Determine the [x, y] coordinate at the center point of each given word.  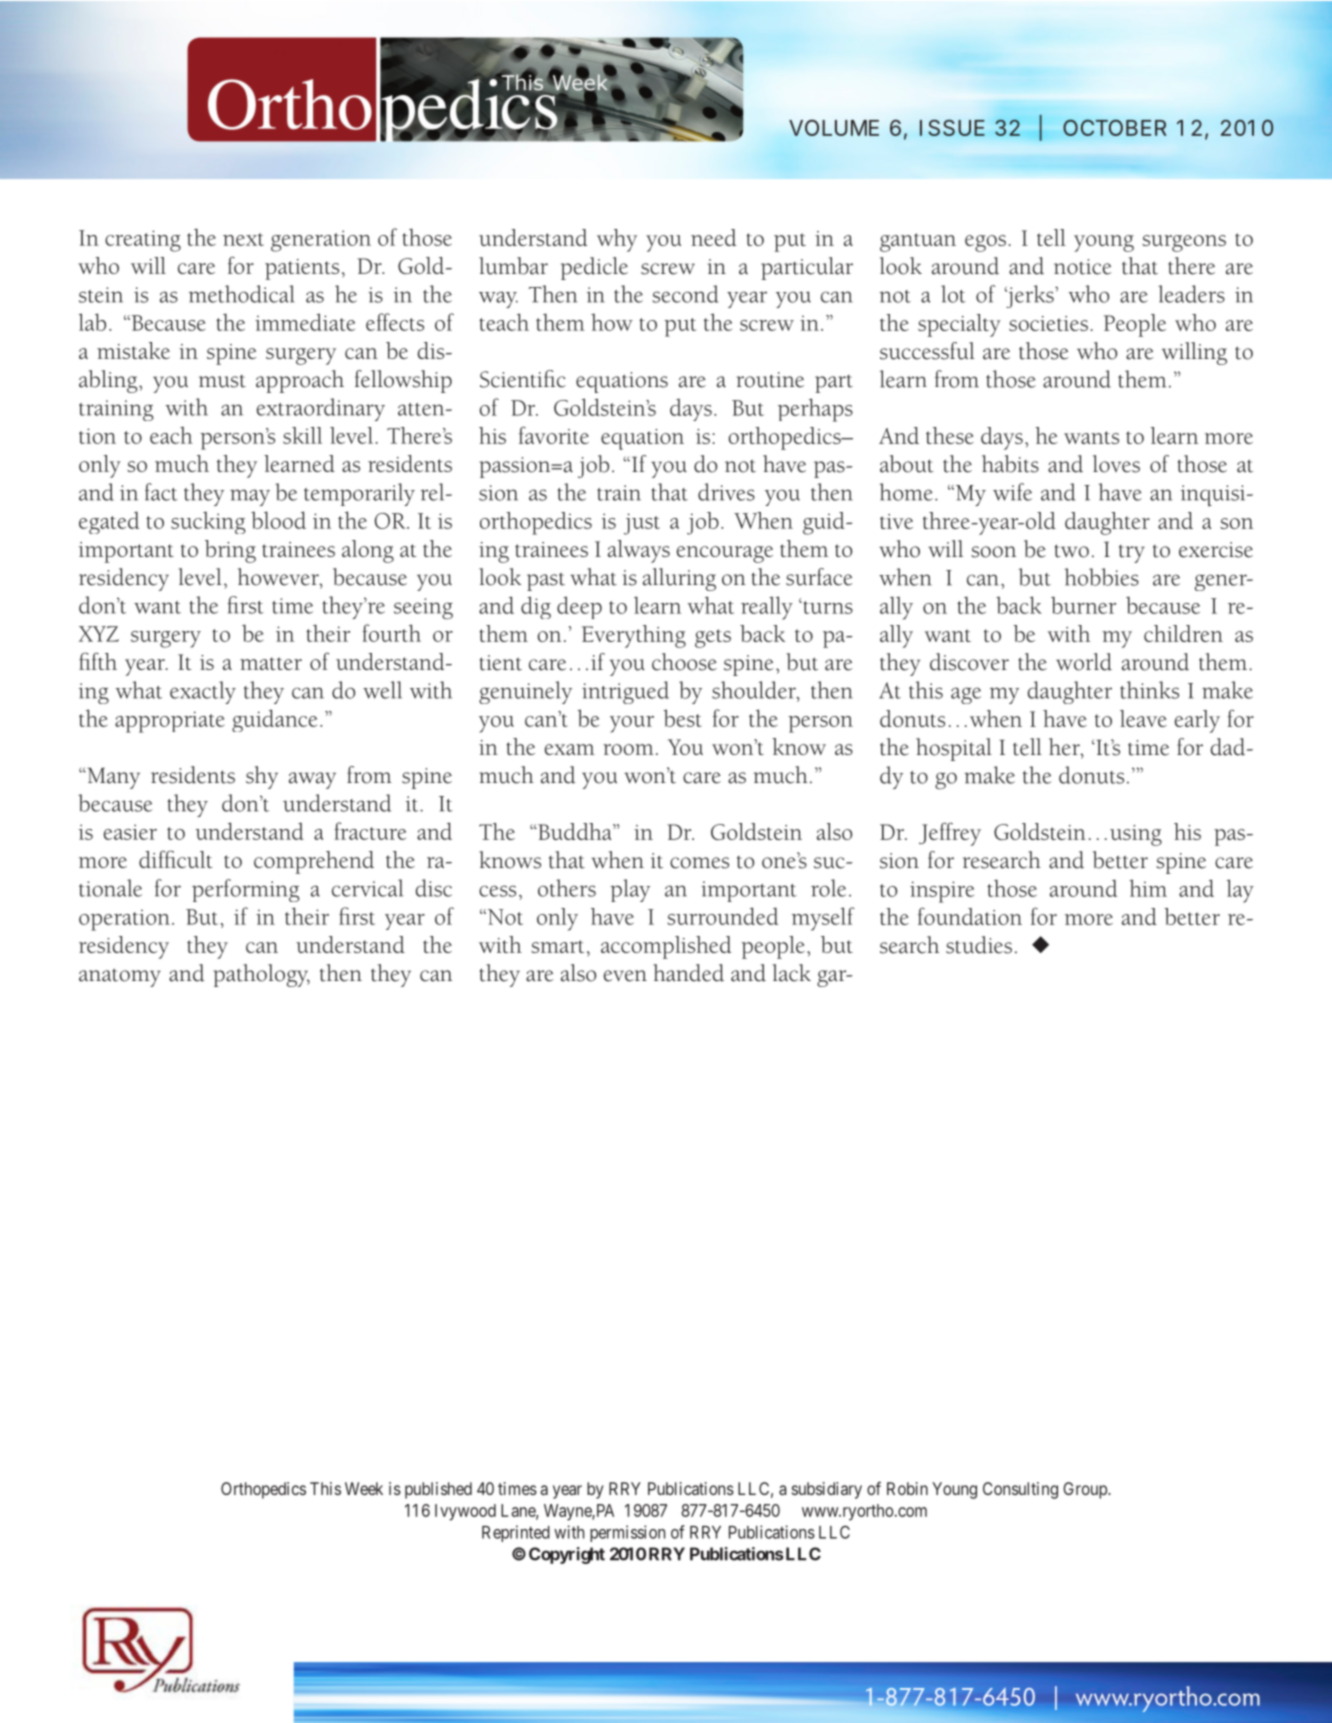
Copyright [567, 1555]
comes [699, 863]
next [243, 239]
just [642, 524]
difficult [175, 859]
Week [364, 1488]
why [617, 240]
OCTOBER [1115, 127]
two [1072, 551]
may [250, 497]
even [625, 976]
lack [792, 973]
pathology [261, 975]
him [1148, 888]
